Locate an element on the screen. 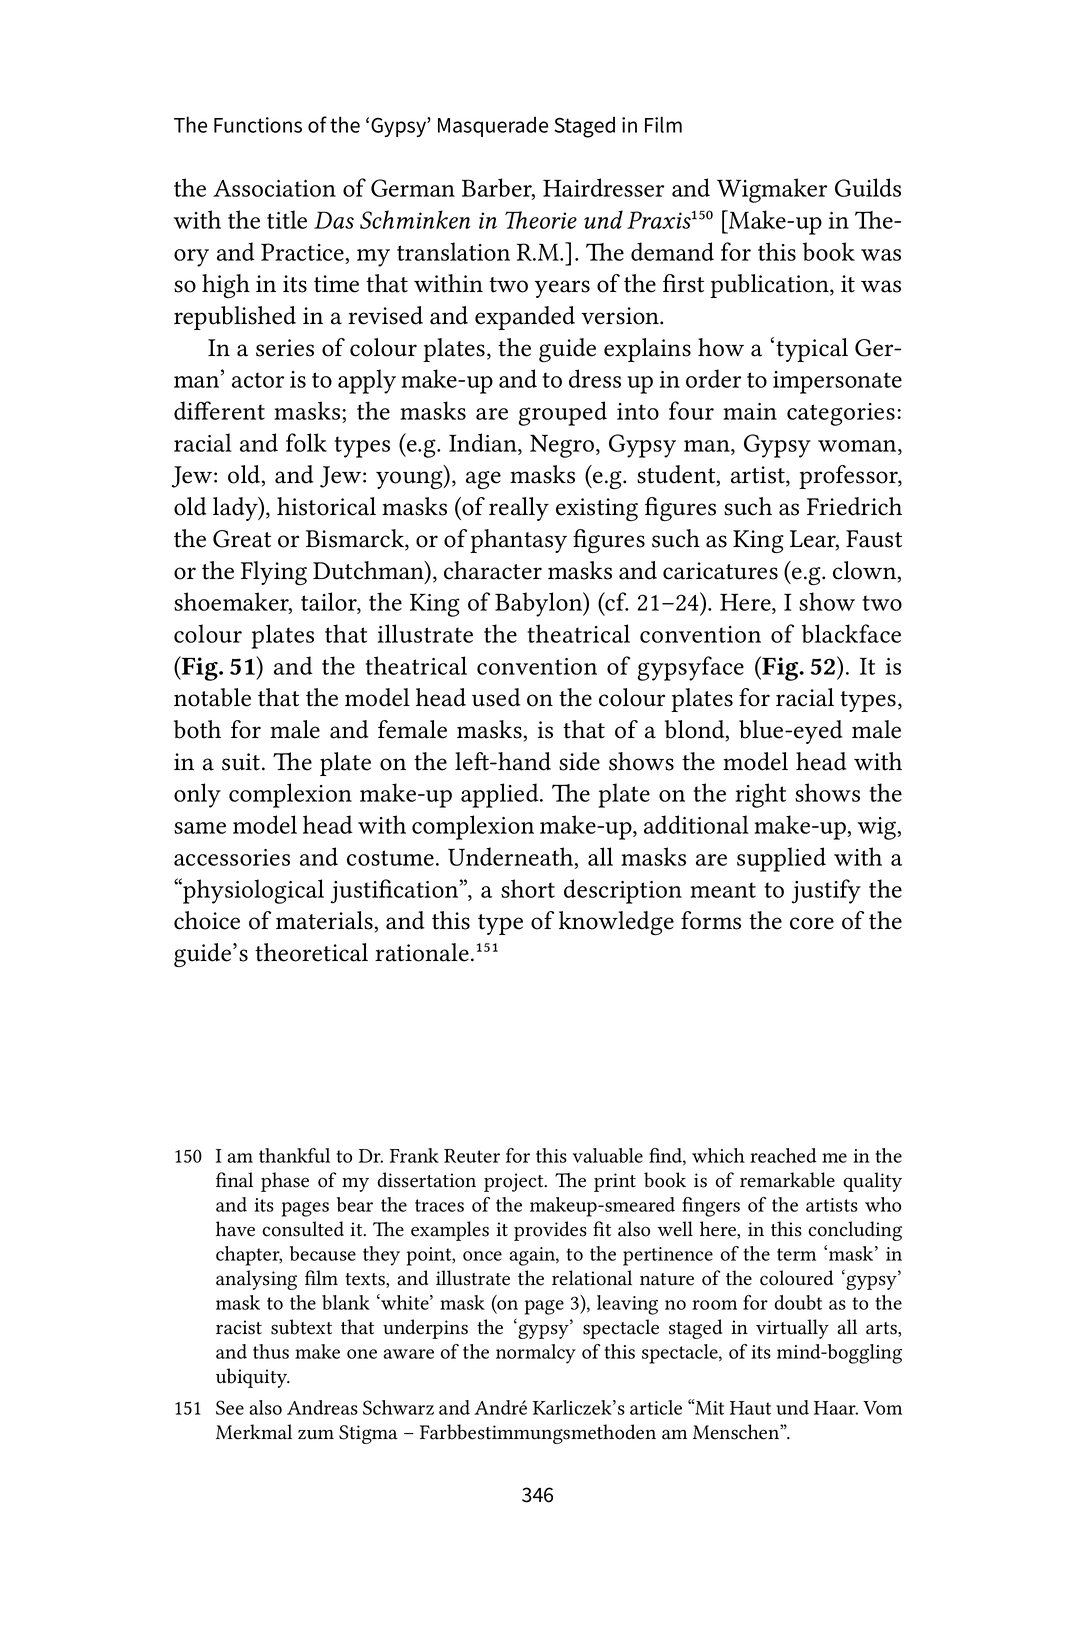  folk is located at coordinates (306, 442).
